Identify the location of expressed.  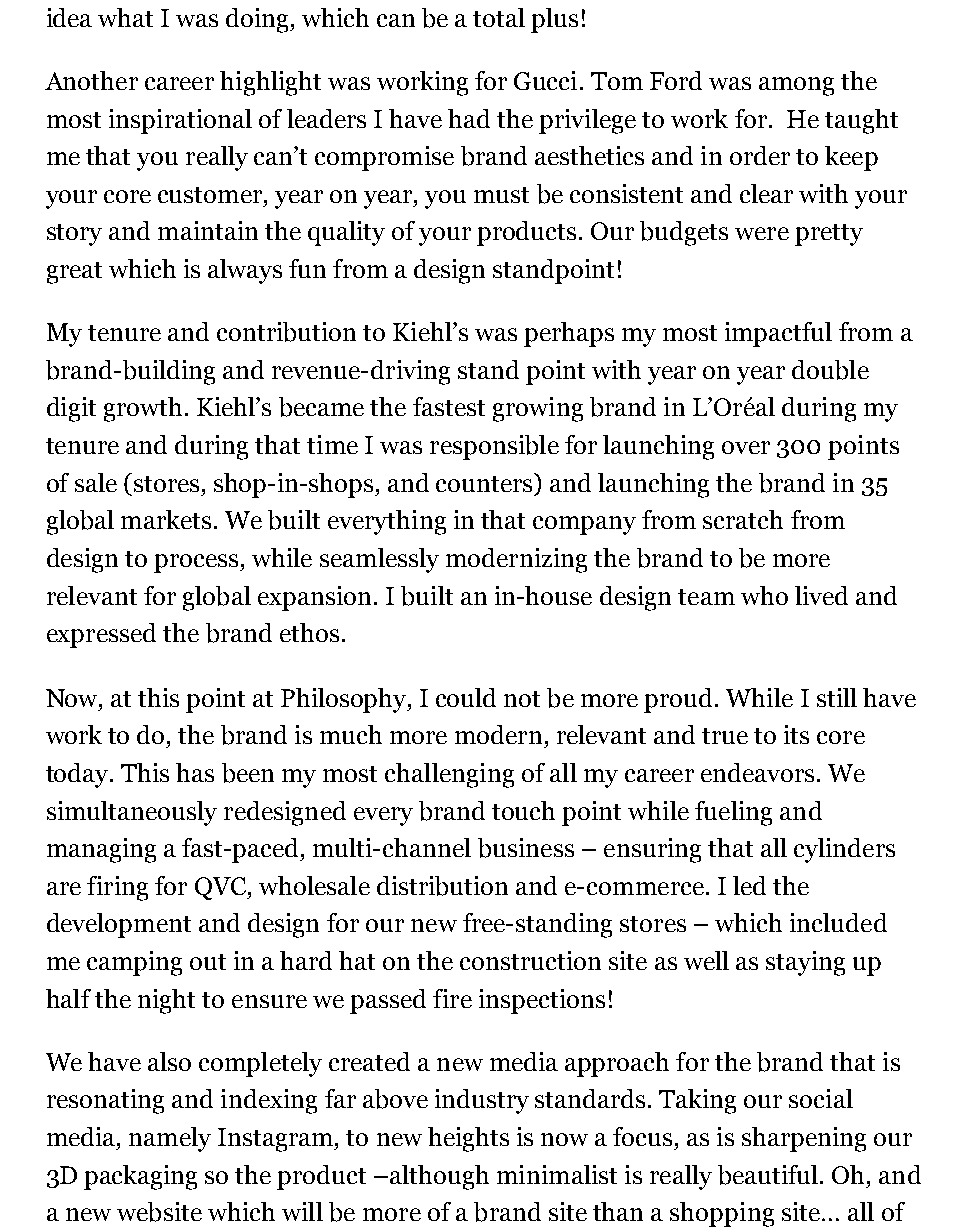
(101, 635).
